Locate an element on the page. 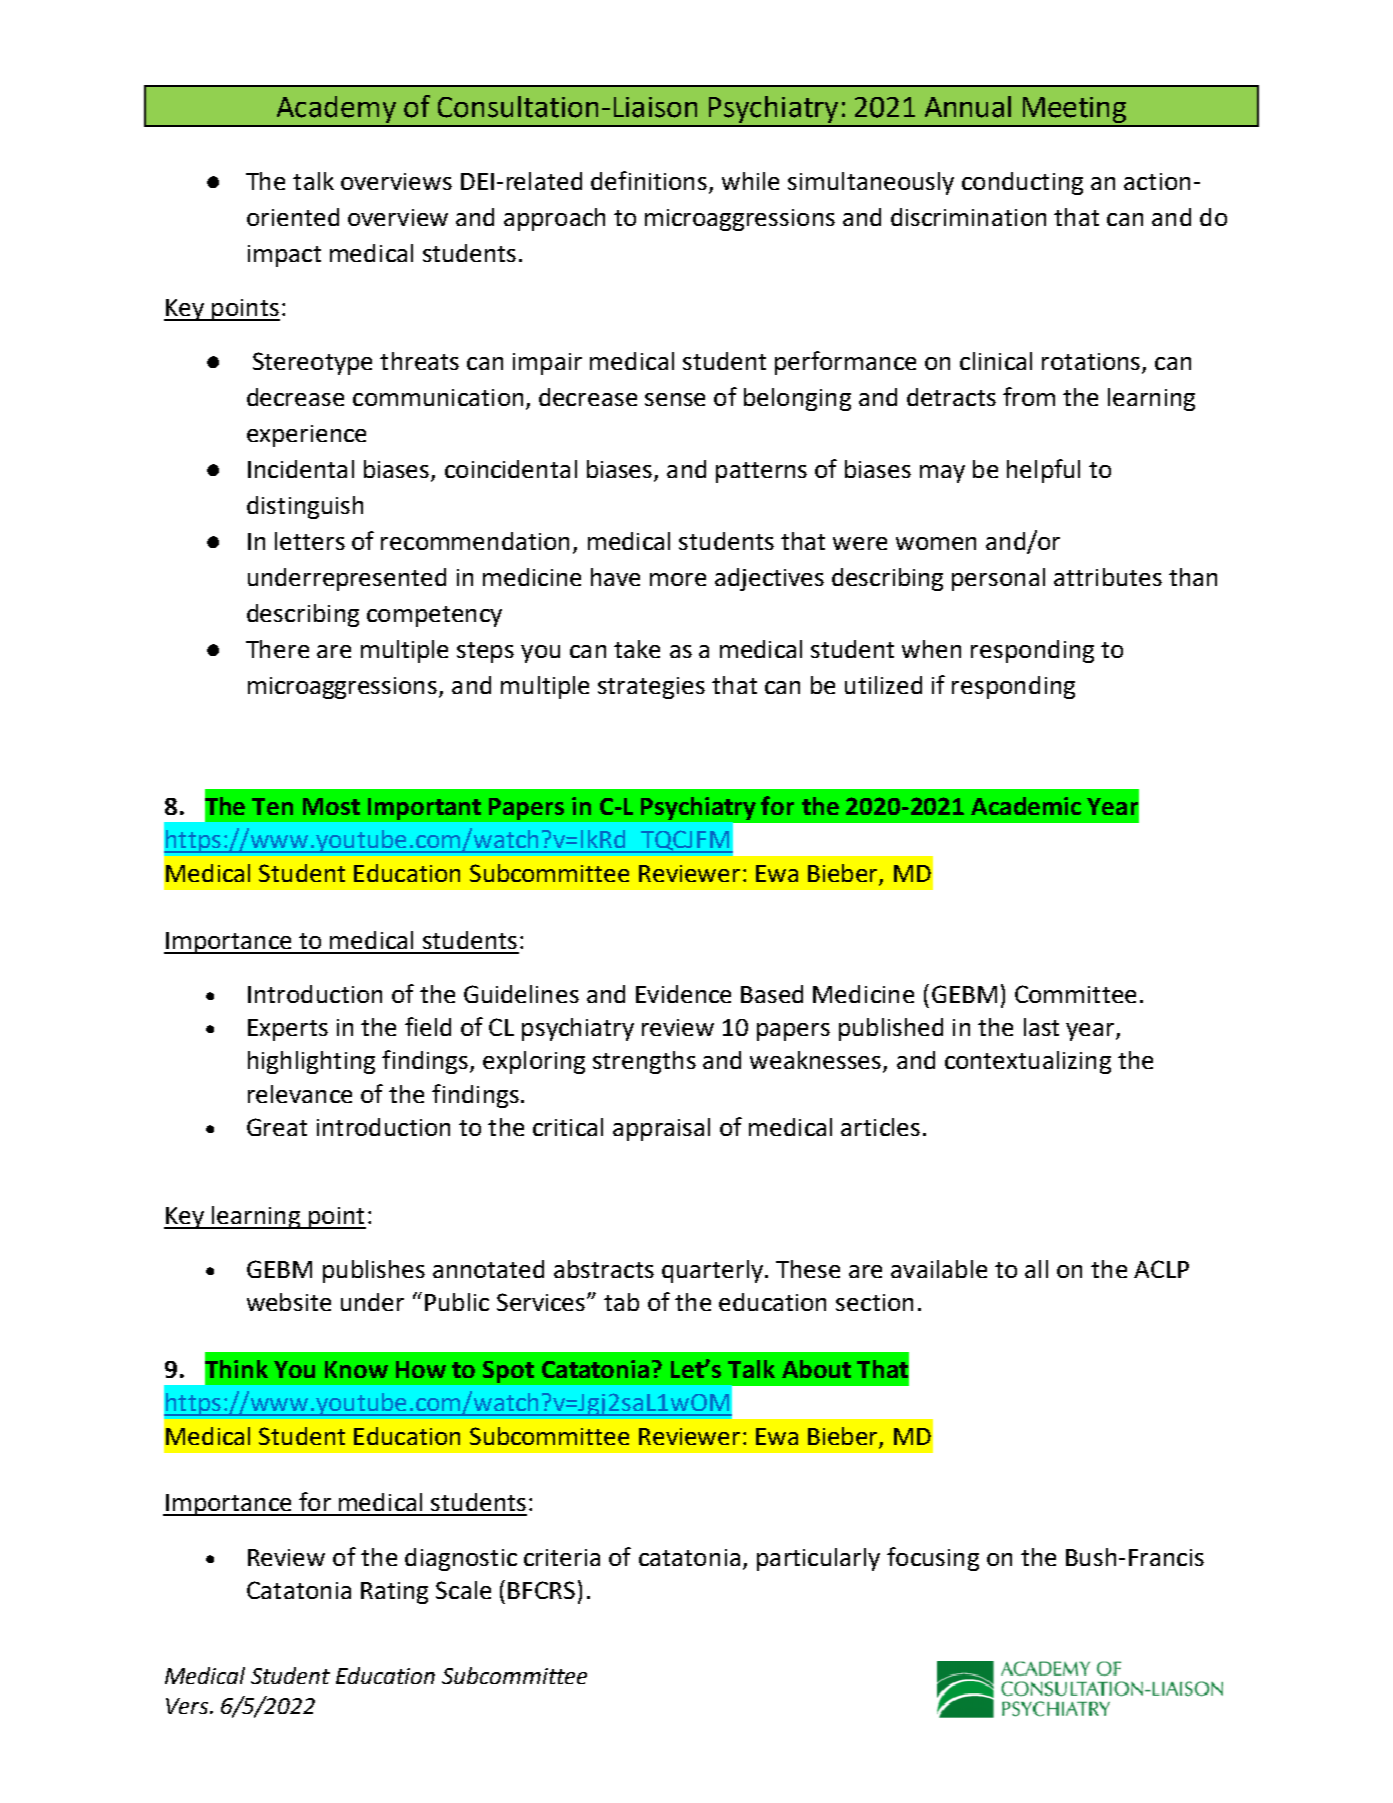 The height and width of the document is (1803, 1393). particularly is located at coordinates (818, 1559).
